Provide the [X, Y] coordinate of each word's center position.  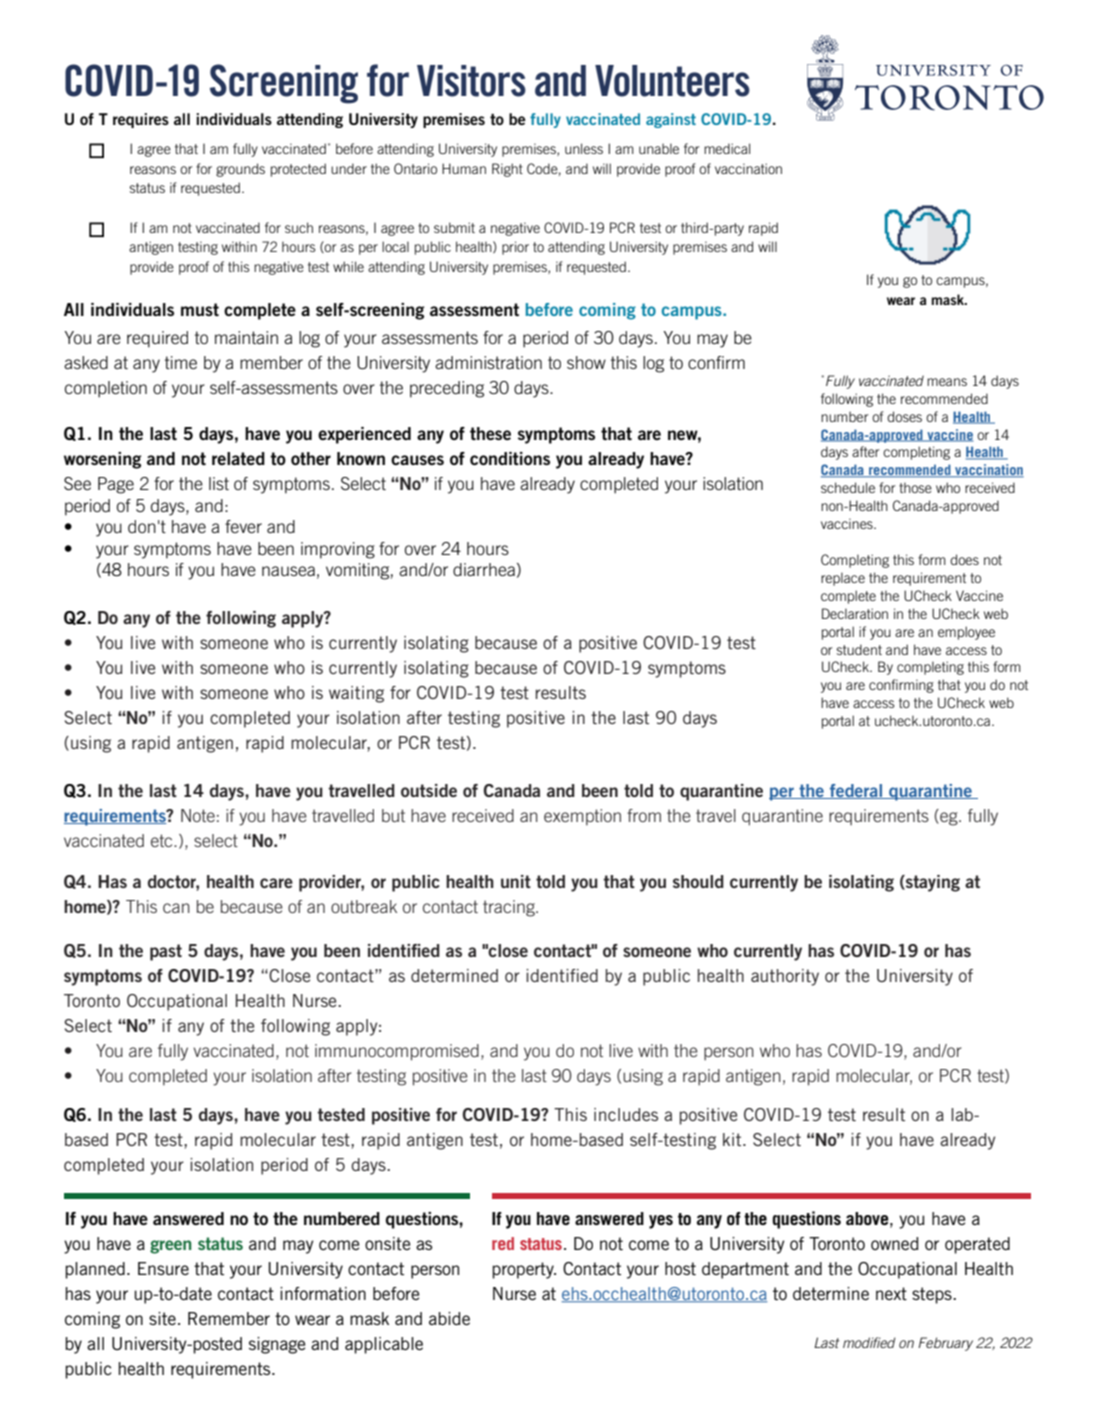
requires [141, 120]
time [181, 362]
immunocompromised [397, 1052]
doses [904, 416]
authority [785, 977]
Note [198, 815]
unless [584, 148]
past [166, 952]
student [859, 649]
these [490, 433]
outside [429, 790]
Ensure [163, 1268]
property [524, 1270]
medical [727, 148]
